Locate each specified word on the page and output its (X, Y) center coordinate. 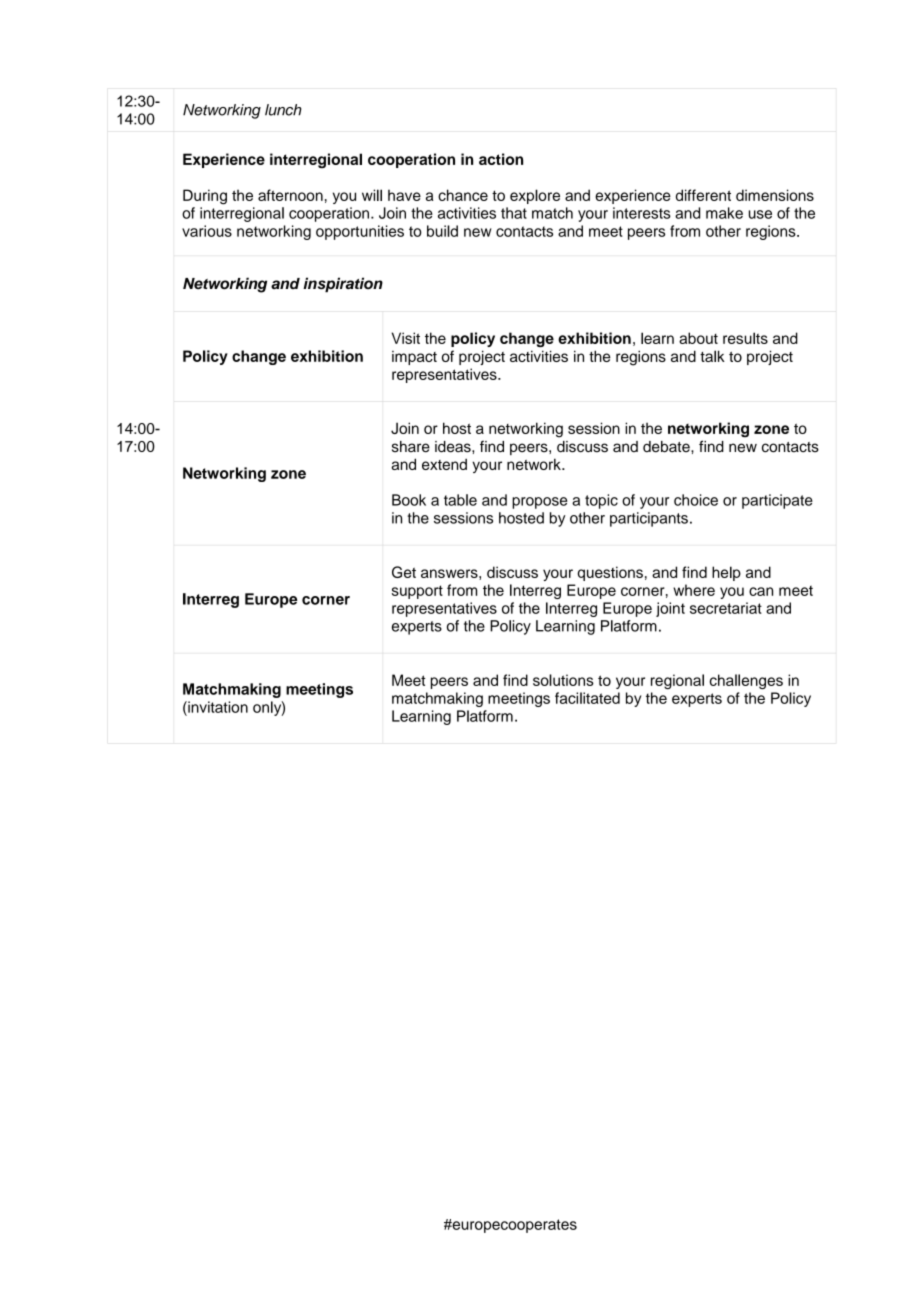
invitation (217, 707)
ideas (454, 447)
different (703, 195)
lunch (283, 110)
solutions (563, 680)
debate (667, 447)
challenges (746, 681)
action (501, 159)
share (411, 447)
